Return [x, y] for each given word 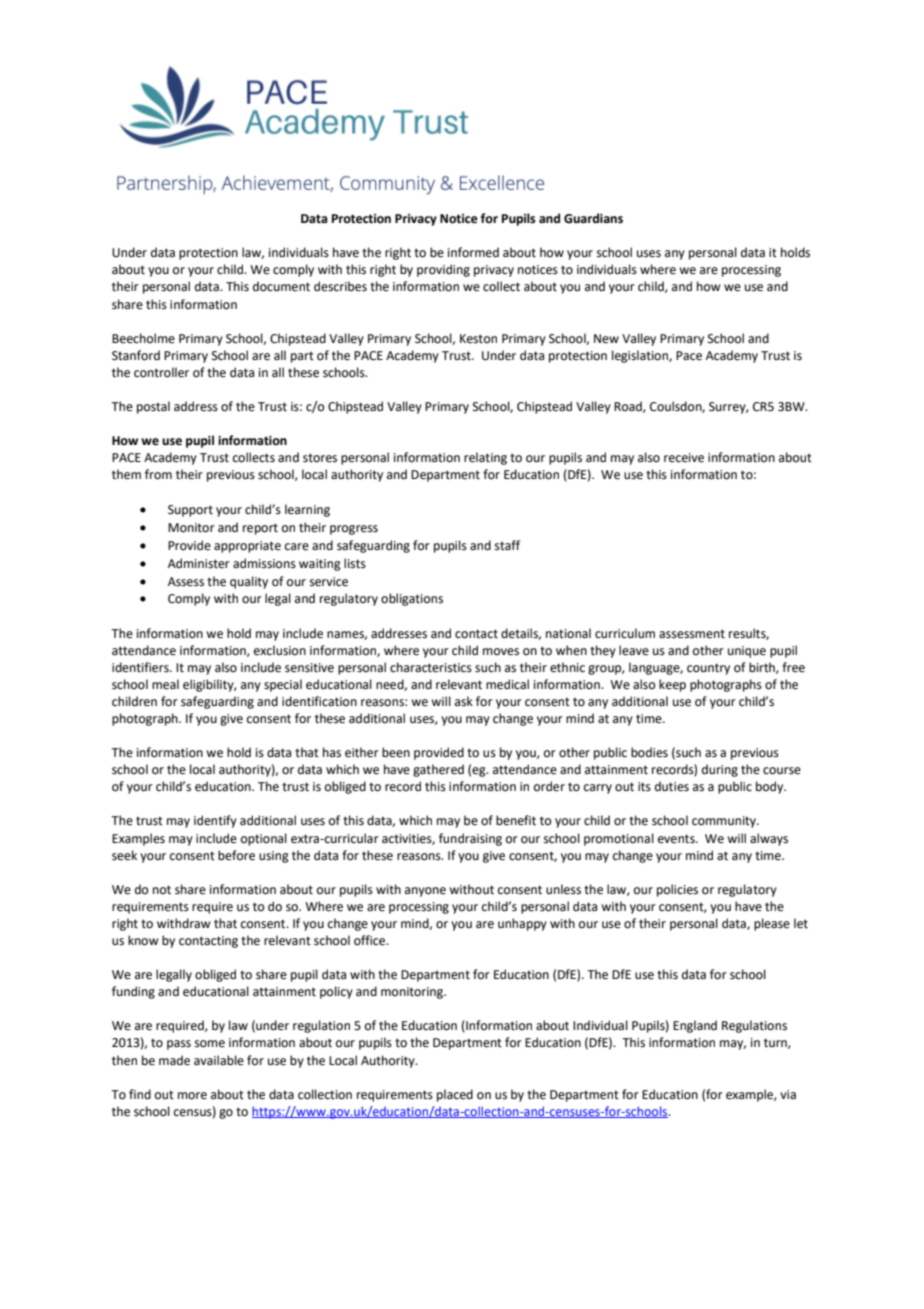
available [219, 1060]
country [708, 669]
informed [473, 252]
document [281, 286]
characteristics [431, 667]
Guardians [593, 218]
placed [455, 1095]
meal [165, 684]
